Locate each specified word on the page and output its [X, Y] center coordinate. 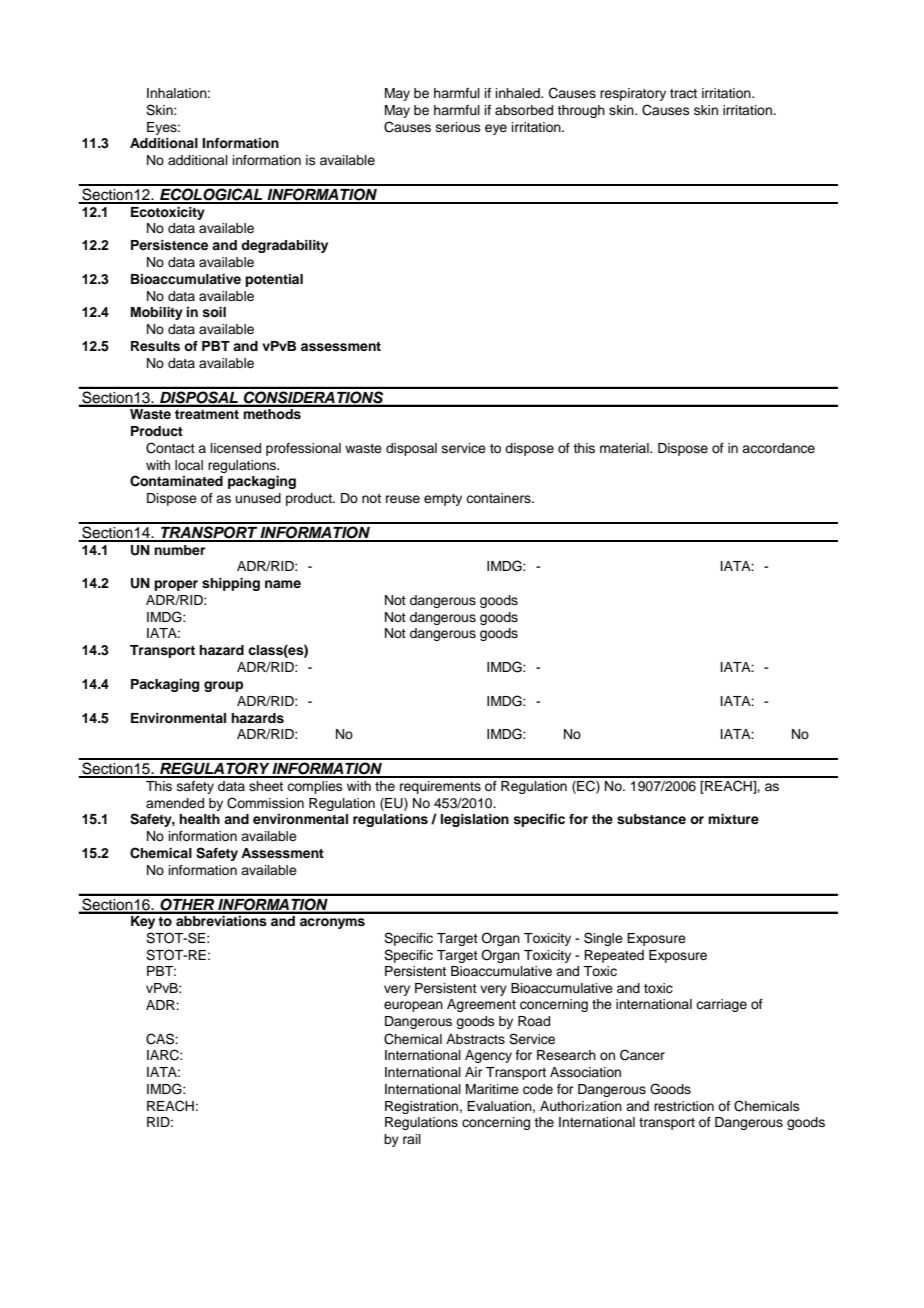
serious [458, 127]
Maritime [492, 1089]
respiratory [633, 94]
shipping [231, 584]
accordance [778, 448]
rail [412, 1139]
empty [443, 500]
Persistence [169, 245]
